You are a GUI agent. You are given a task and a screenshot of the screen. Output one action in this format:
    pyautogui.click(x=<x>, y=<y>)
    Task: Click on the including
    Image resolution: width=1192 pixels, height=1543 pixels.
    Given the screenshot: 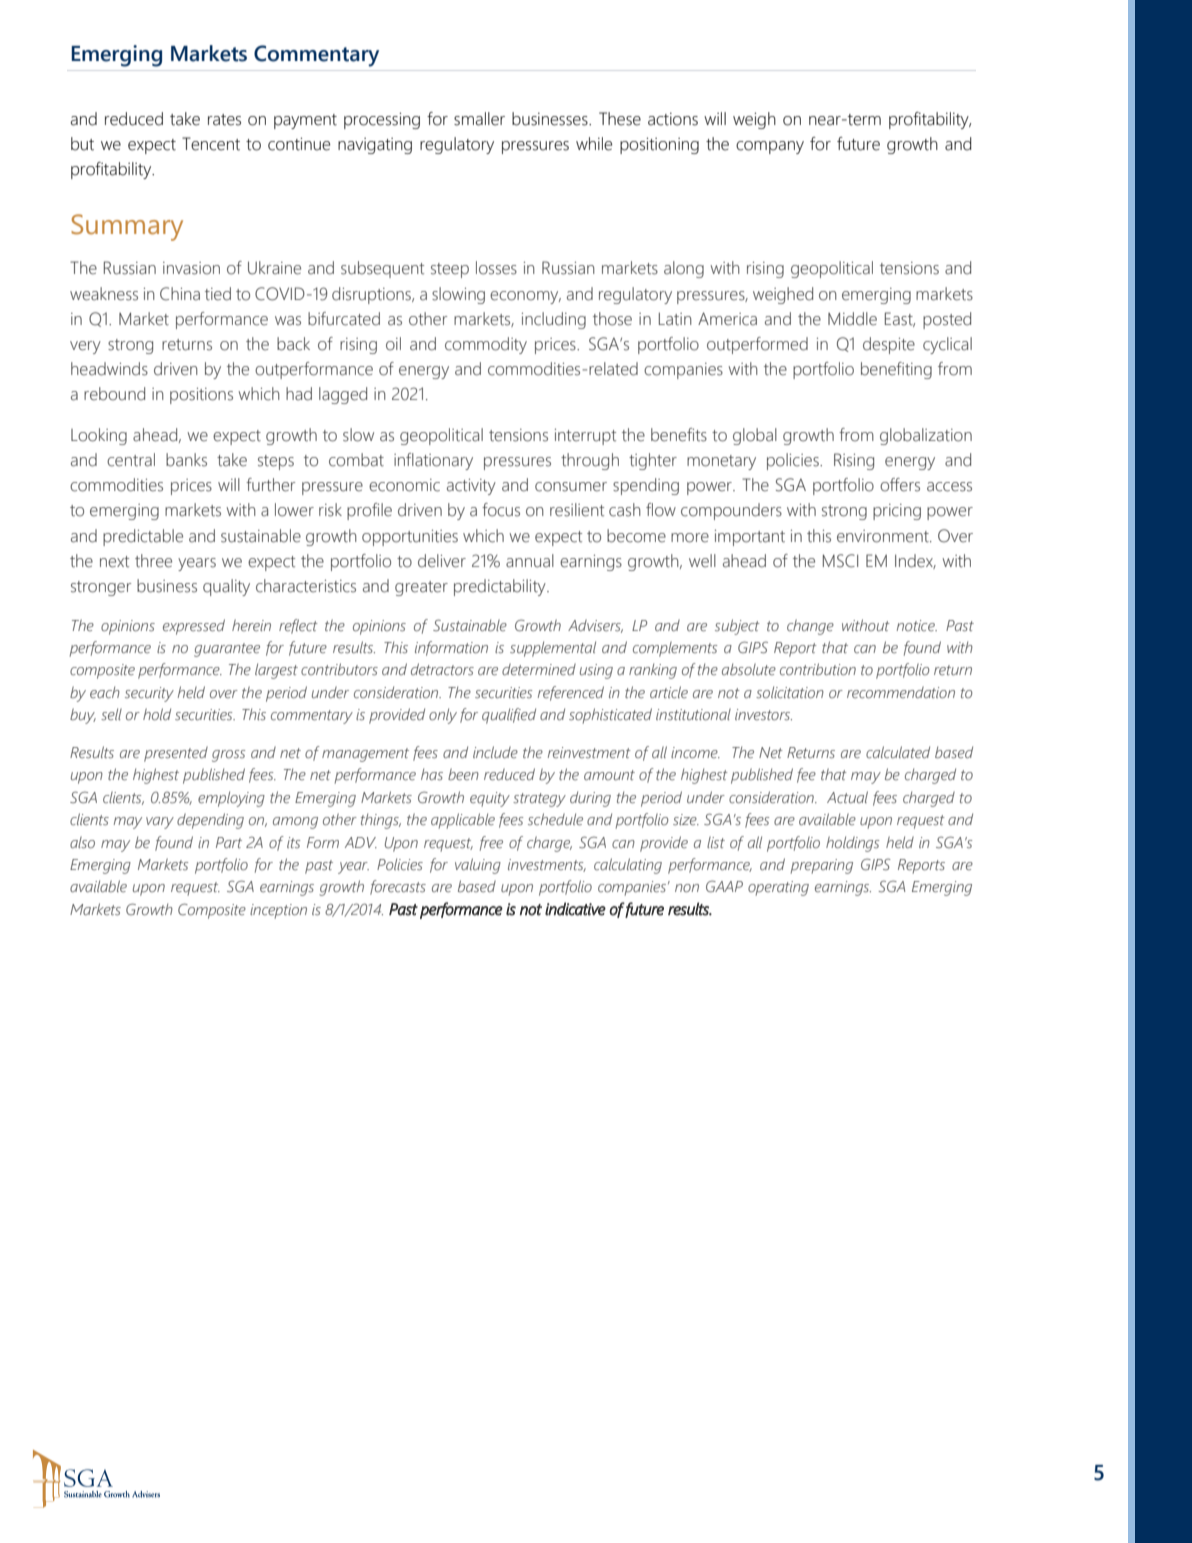 What is the action you would take?
    pyautogui.click(x=554, y=320)
